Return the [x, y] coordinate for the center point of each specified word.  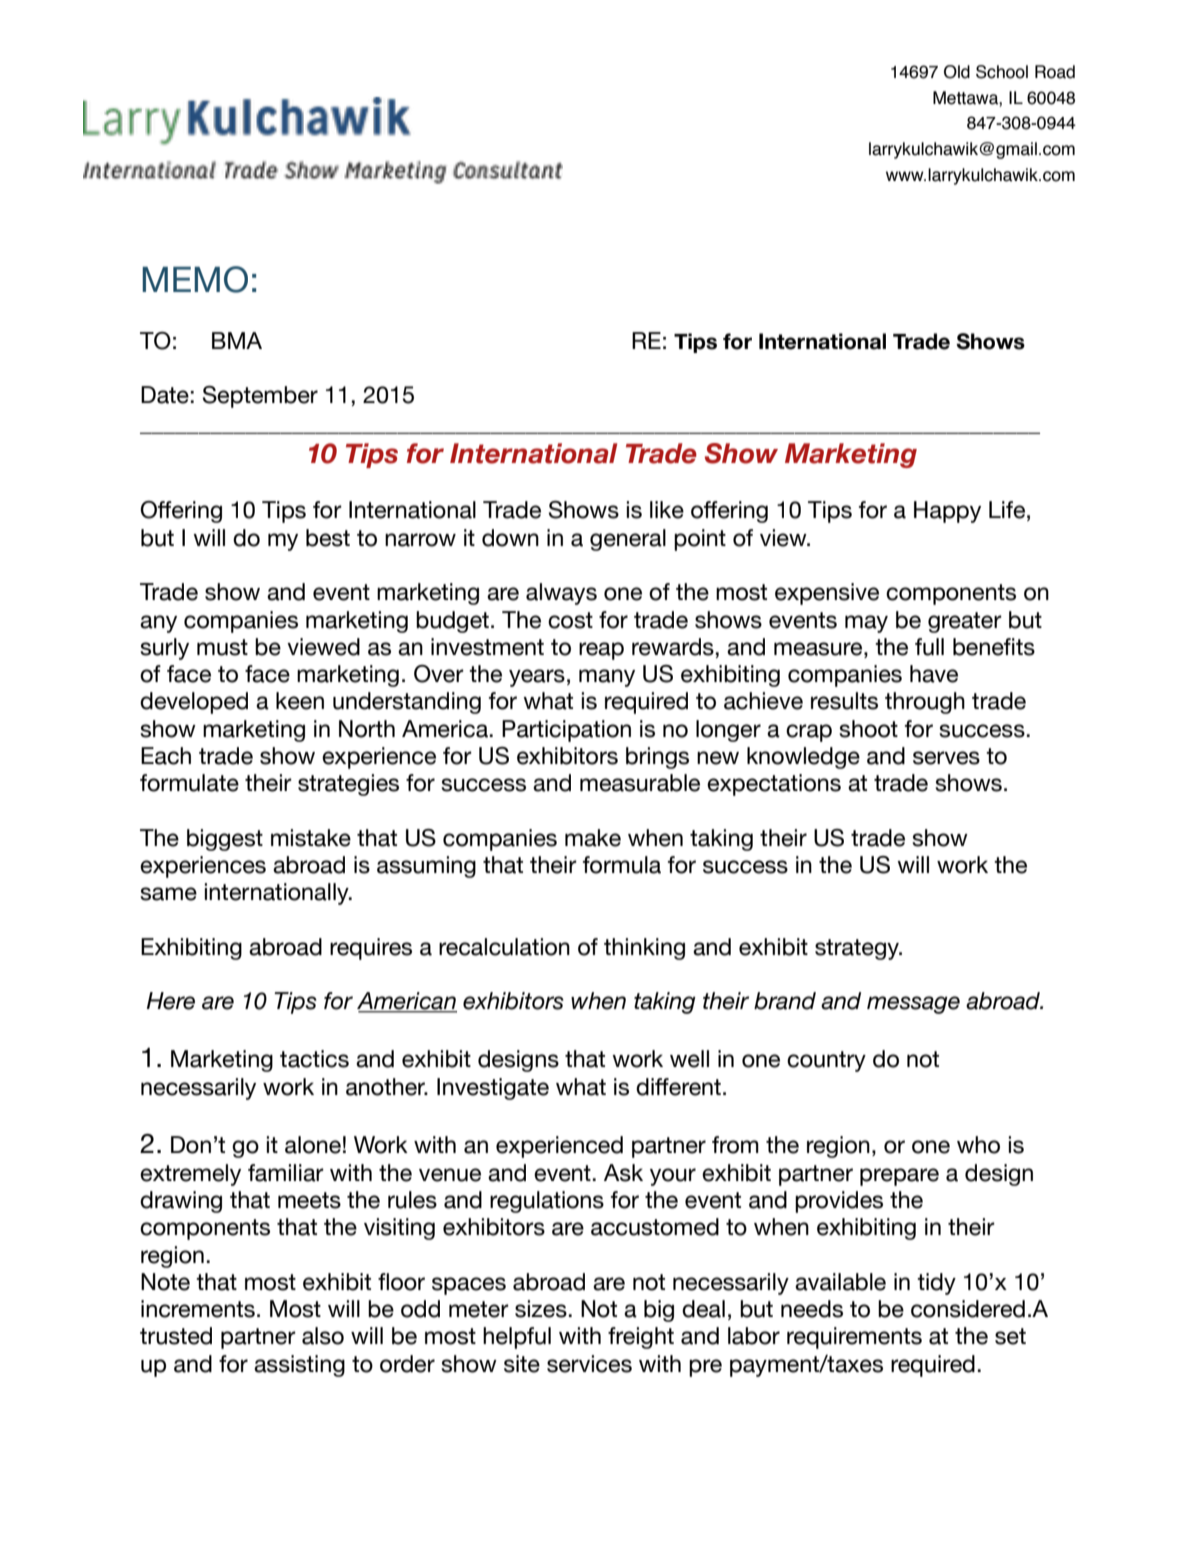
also [323, 1336]
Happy [947, 512]
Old [957, 72]
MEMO [195, 279]
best [328, 538]
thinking [644, 949]
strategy [858, 949]
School [1002, 72]
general [628, 540]
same [168, 894]
